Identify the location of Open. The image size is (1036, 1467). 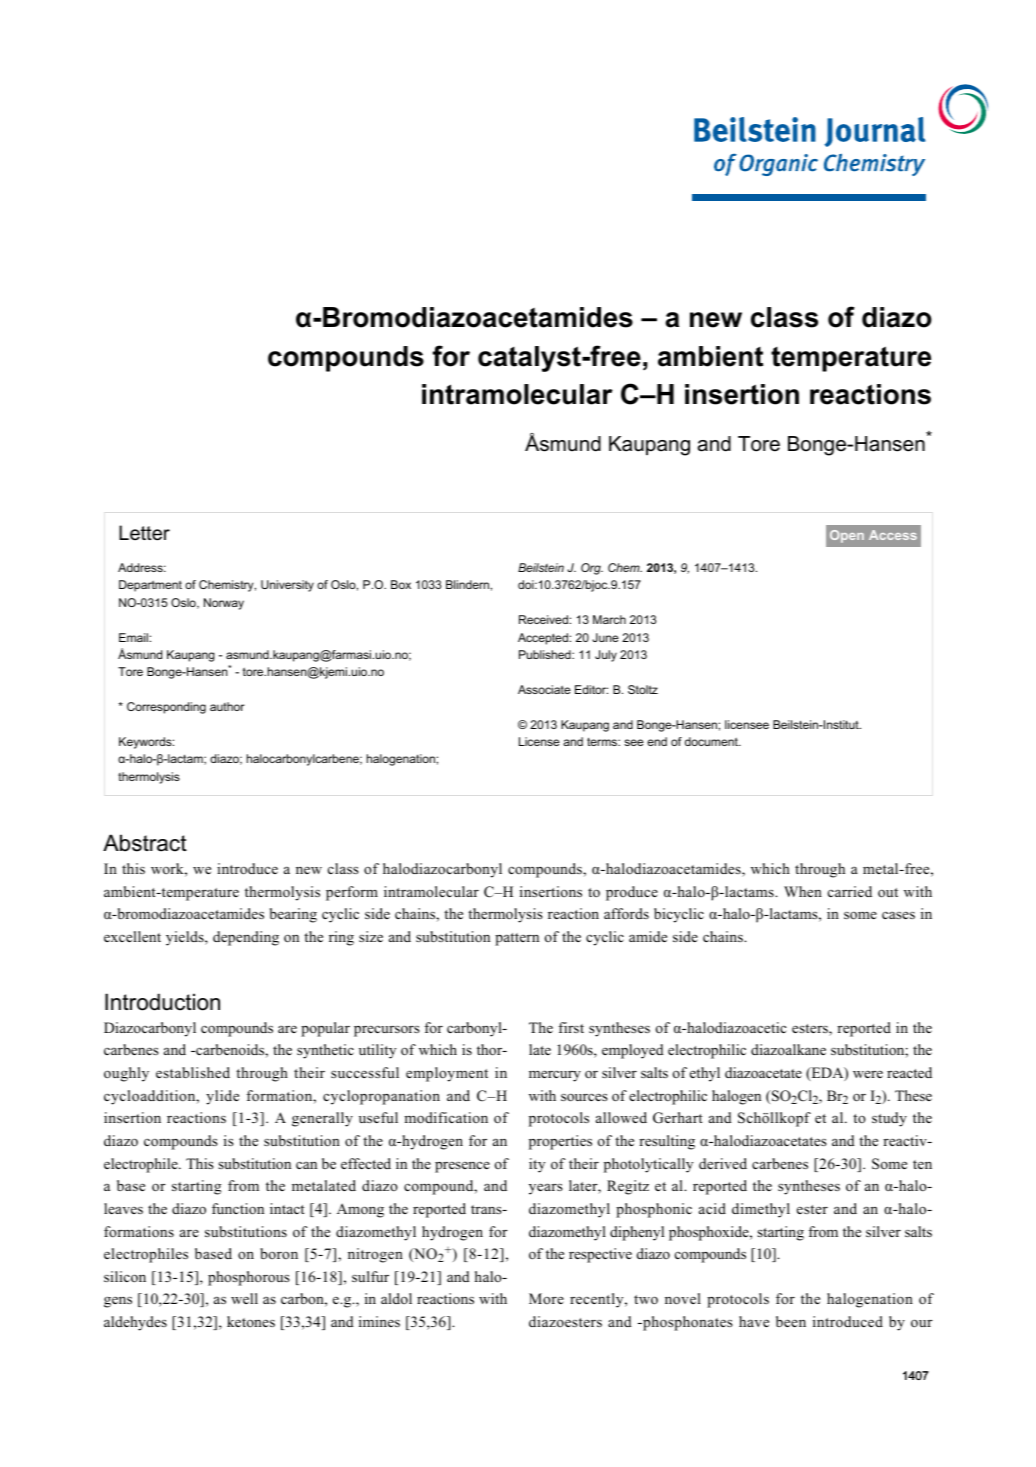
(847, 536).
